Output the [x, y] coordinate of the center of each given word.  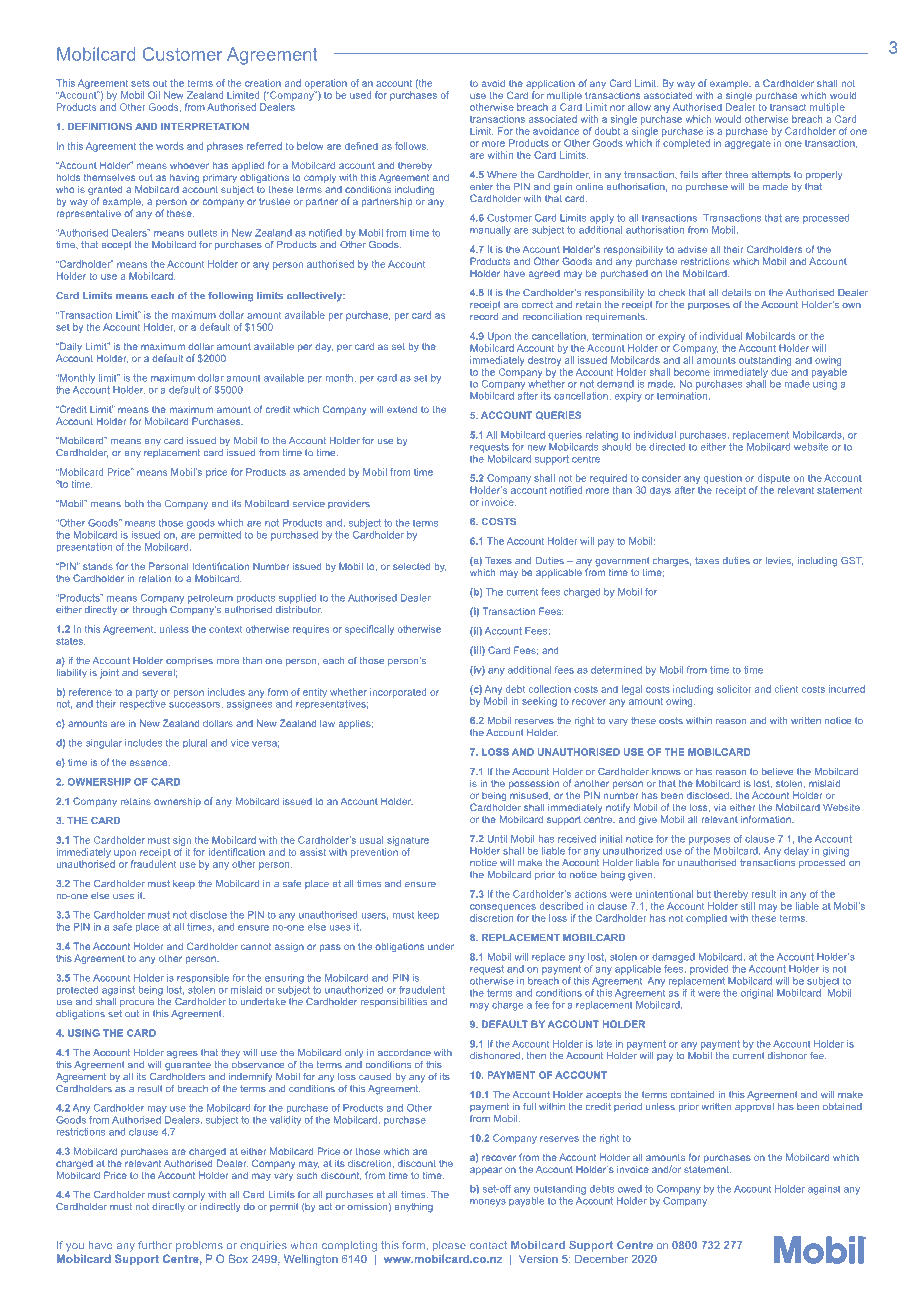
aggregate [748, 144]
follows [412, 146]
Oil [154, 95]
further [155, 1245]
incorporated [398, 693]
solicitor [734, 689]
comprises [189, 661]
